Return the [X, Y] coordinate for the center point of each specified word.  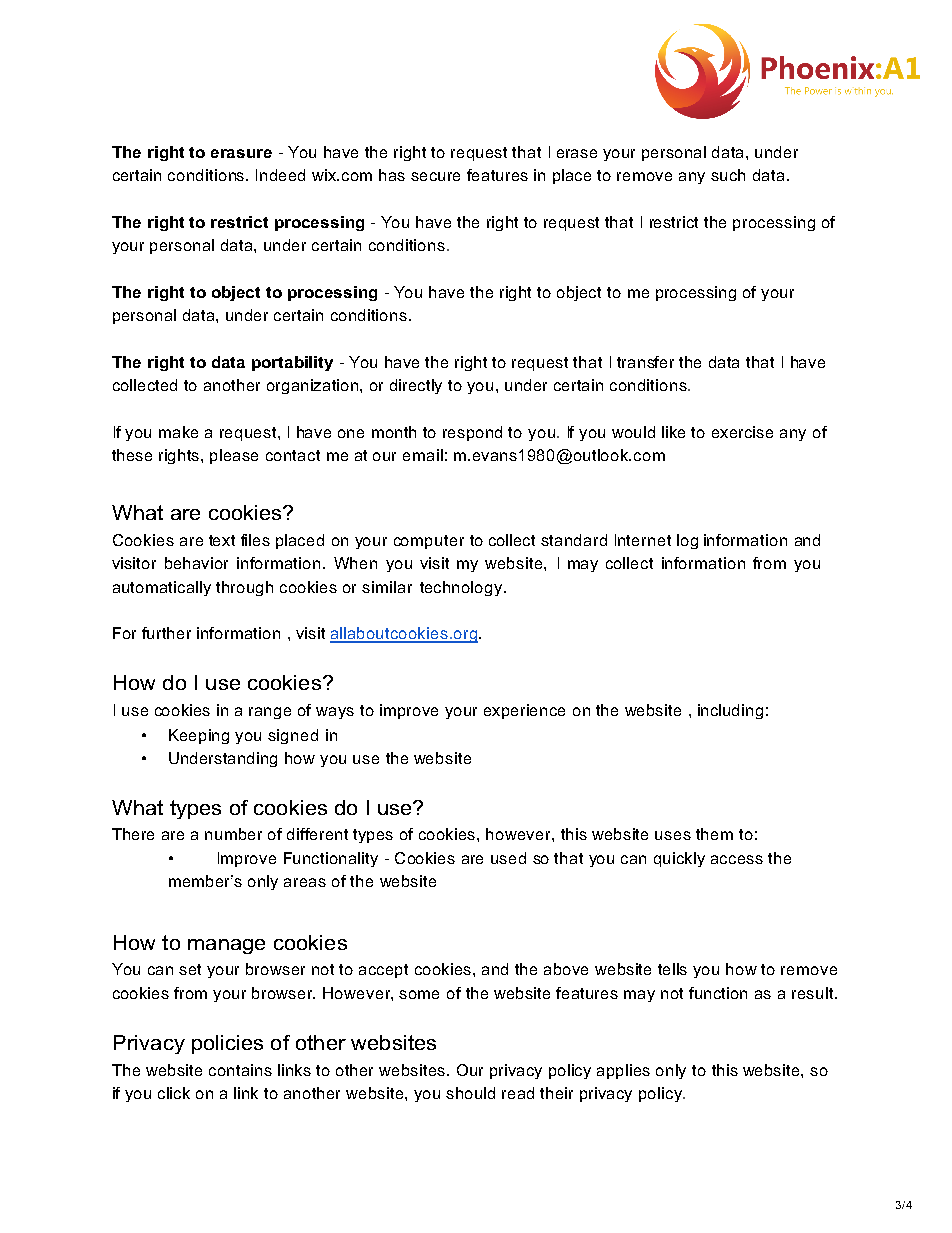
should [470, 1093]
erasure [241, 153]
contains [240, 1070]
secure [435, 176]
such [728, 175]
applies [623, 1071]
